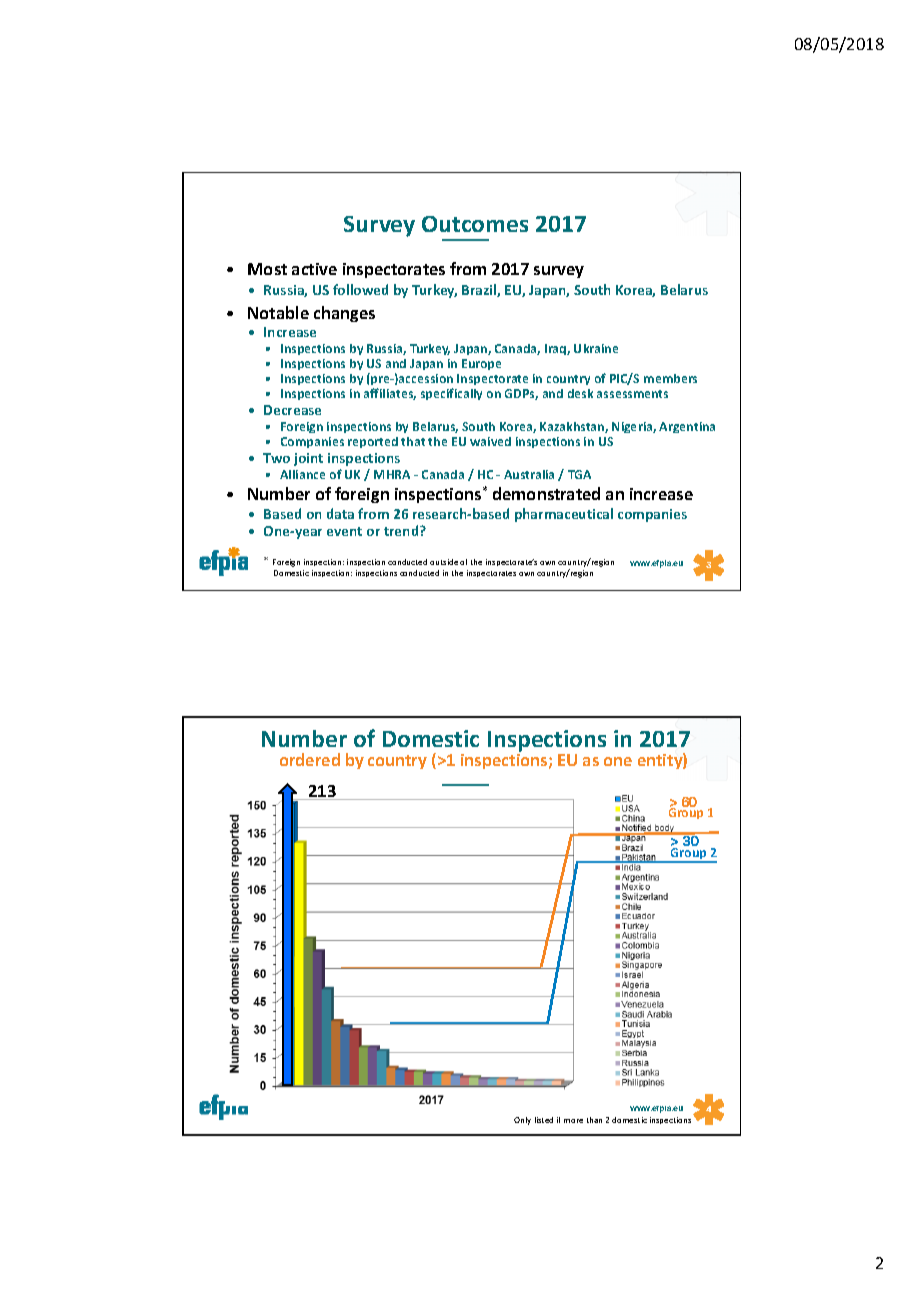  I want to click on pharmaceutical, so click(564, 515).
